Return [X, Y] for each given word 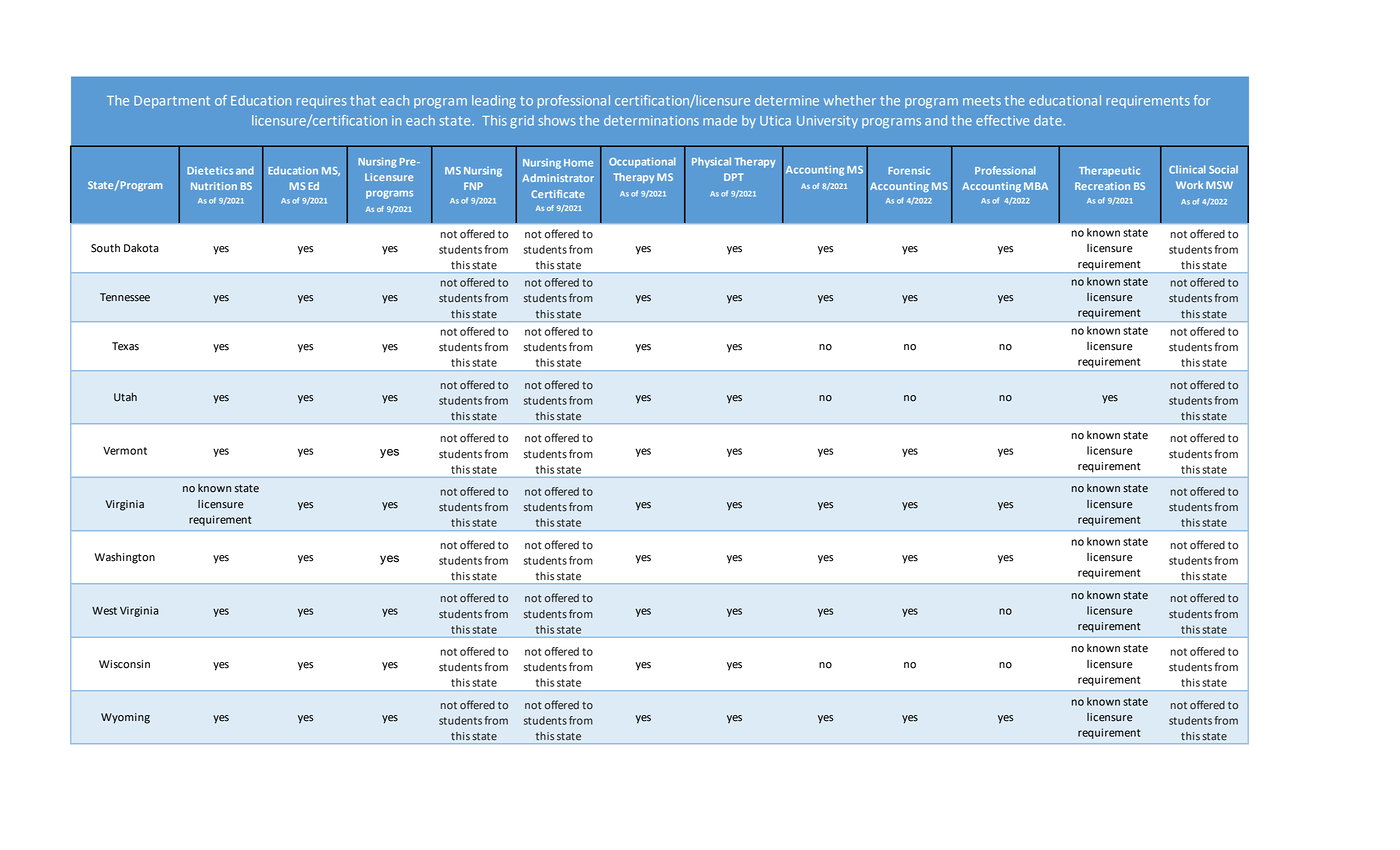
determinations [651, 120]
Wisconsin [124, 664]
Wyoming [125, 718]
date [1049, 120]
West [104, 611]
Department [172, 102]
